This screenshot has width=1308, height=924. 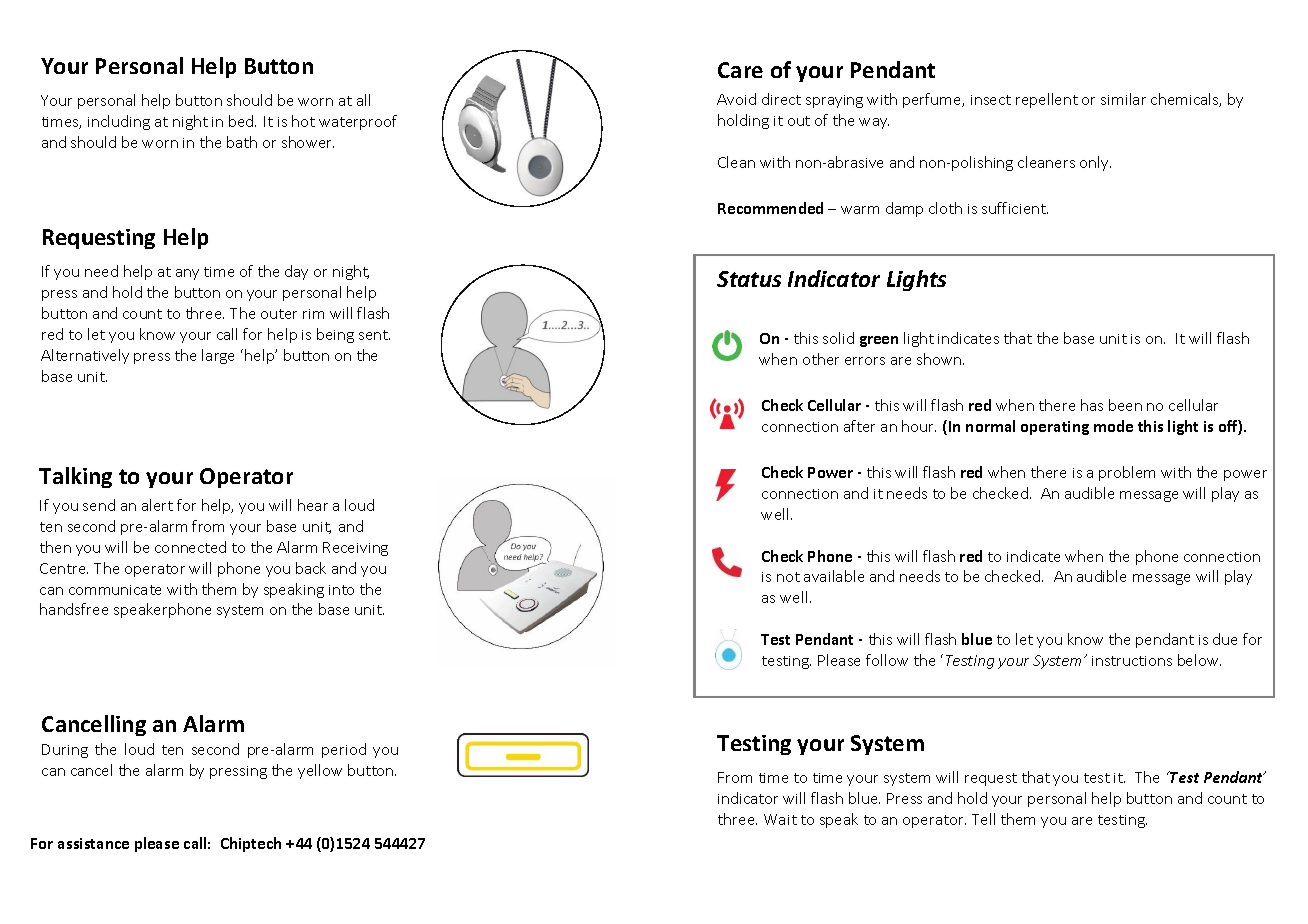 What do you see at coordinates (859, 426) in the screenshot?
I see `after` at bounding box center [859, 426].
